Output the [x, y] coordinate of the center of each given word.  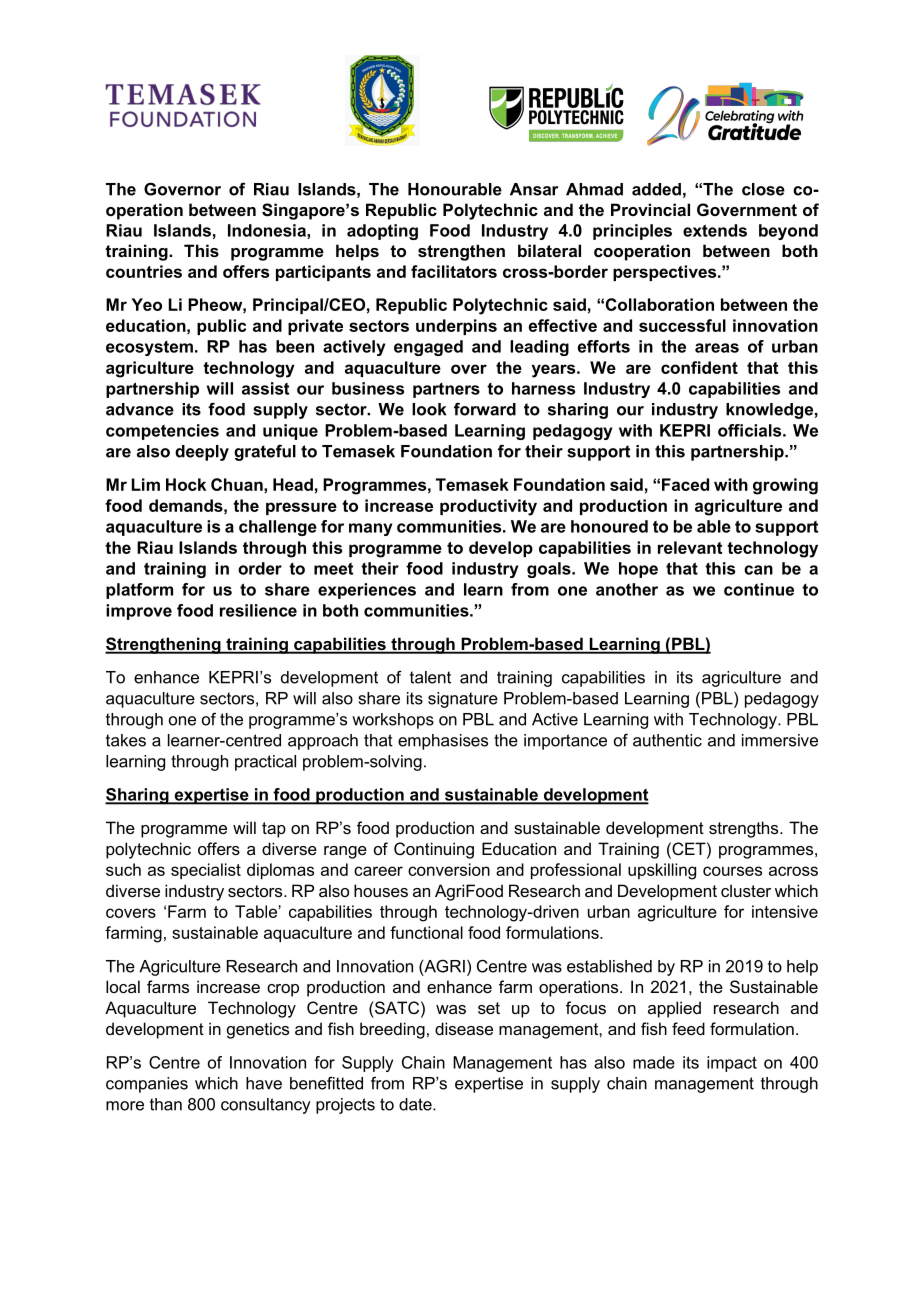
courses [732, 871]
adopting [382, 232]
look [429, 409]
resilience [258, 610]
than [166, 1104]
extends [715, 230]
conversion [449, 869]
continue [759, 589]
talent [430, 677]
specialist [206, 871]
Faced [685, 484]
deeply [202, 453]
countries [144, 271]
